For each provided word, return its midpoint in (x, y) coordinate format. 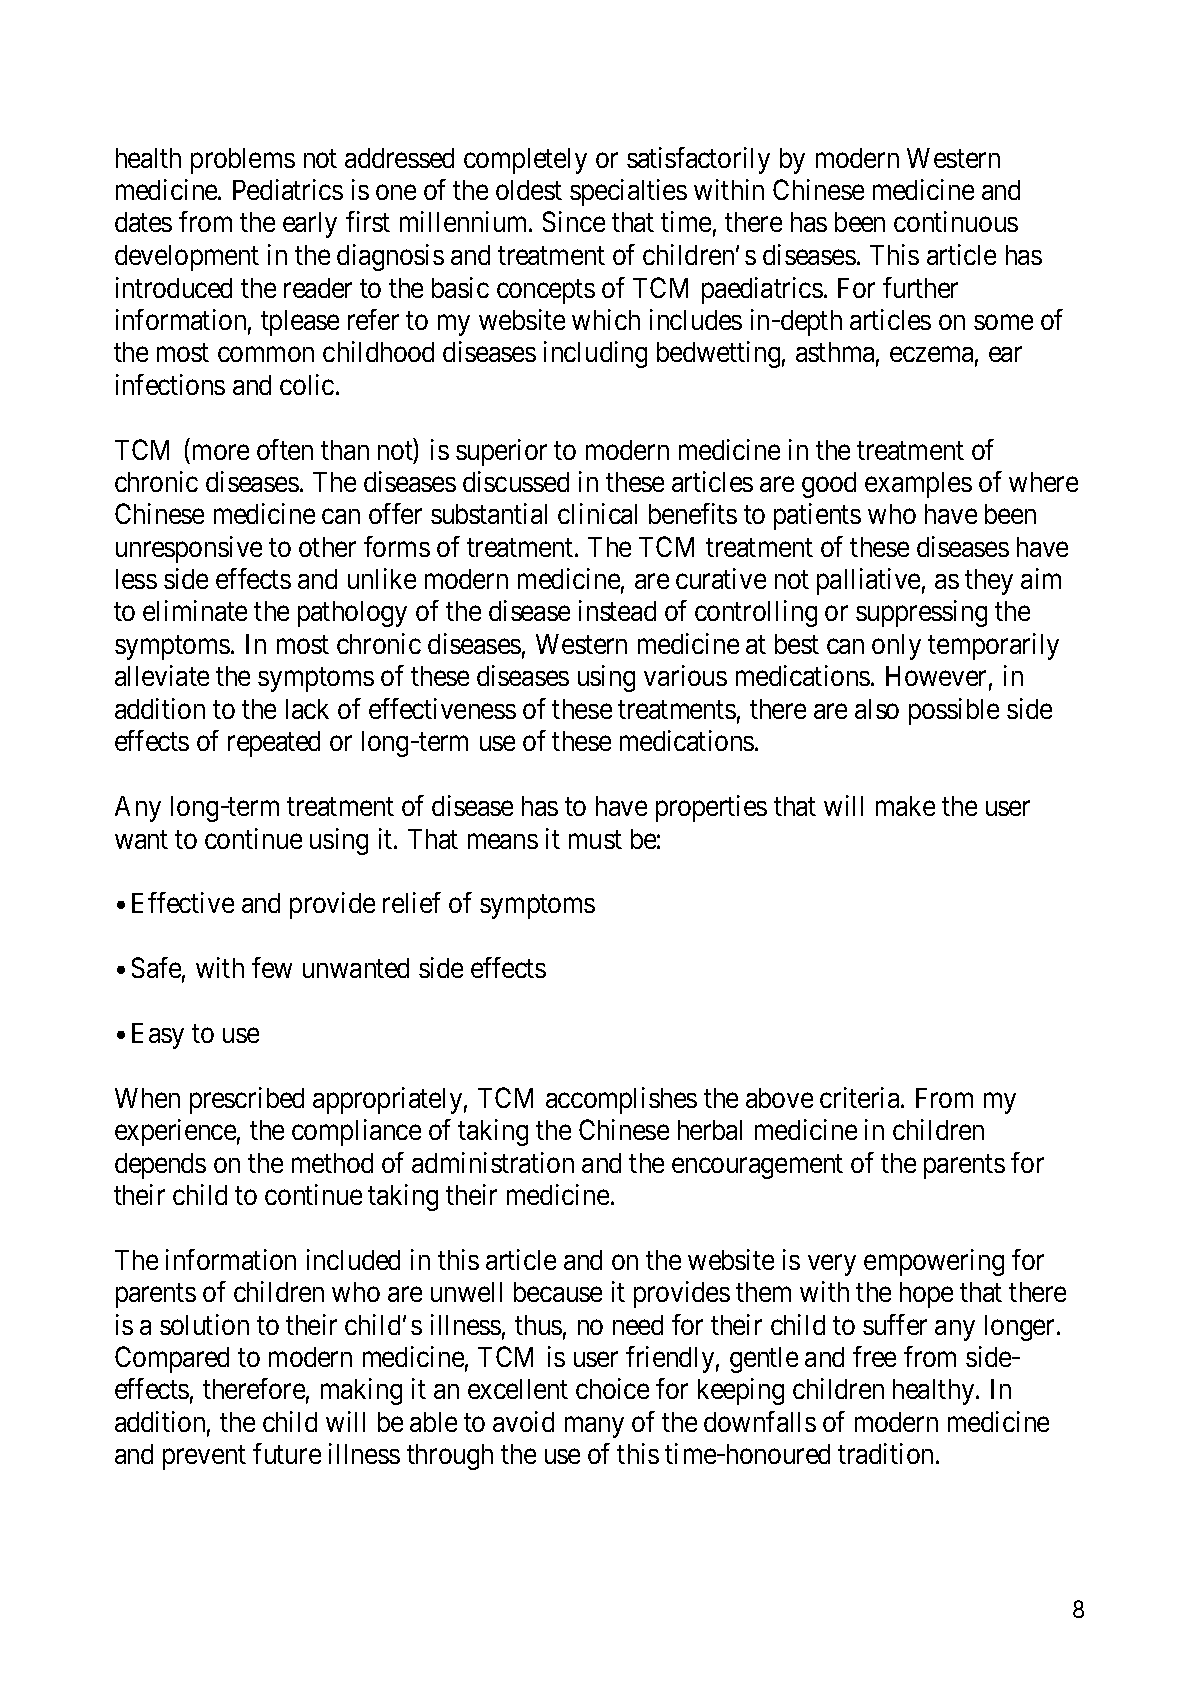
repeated (274, 744)
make (905, 806)
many (594, 1427)
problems (243, 161)
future (287, 1453)
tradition (887, 1453)
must (595, 839)
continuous (956, 221)
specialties (628, 192)
